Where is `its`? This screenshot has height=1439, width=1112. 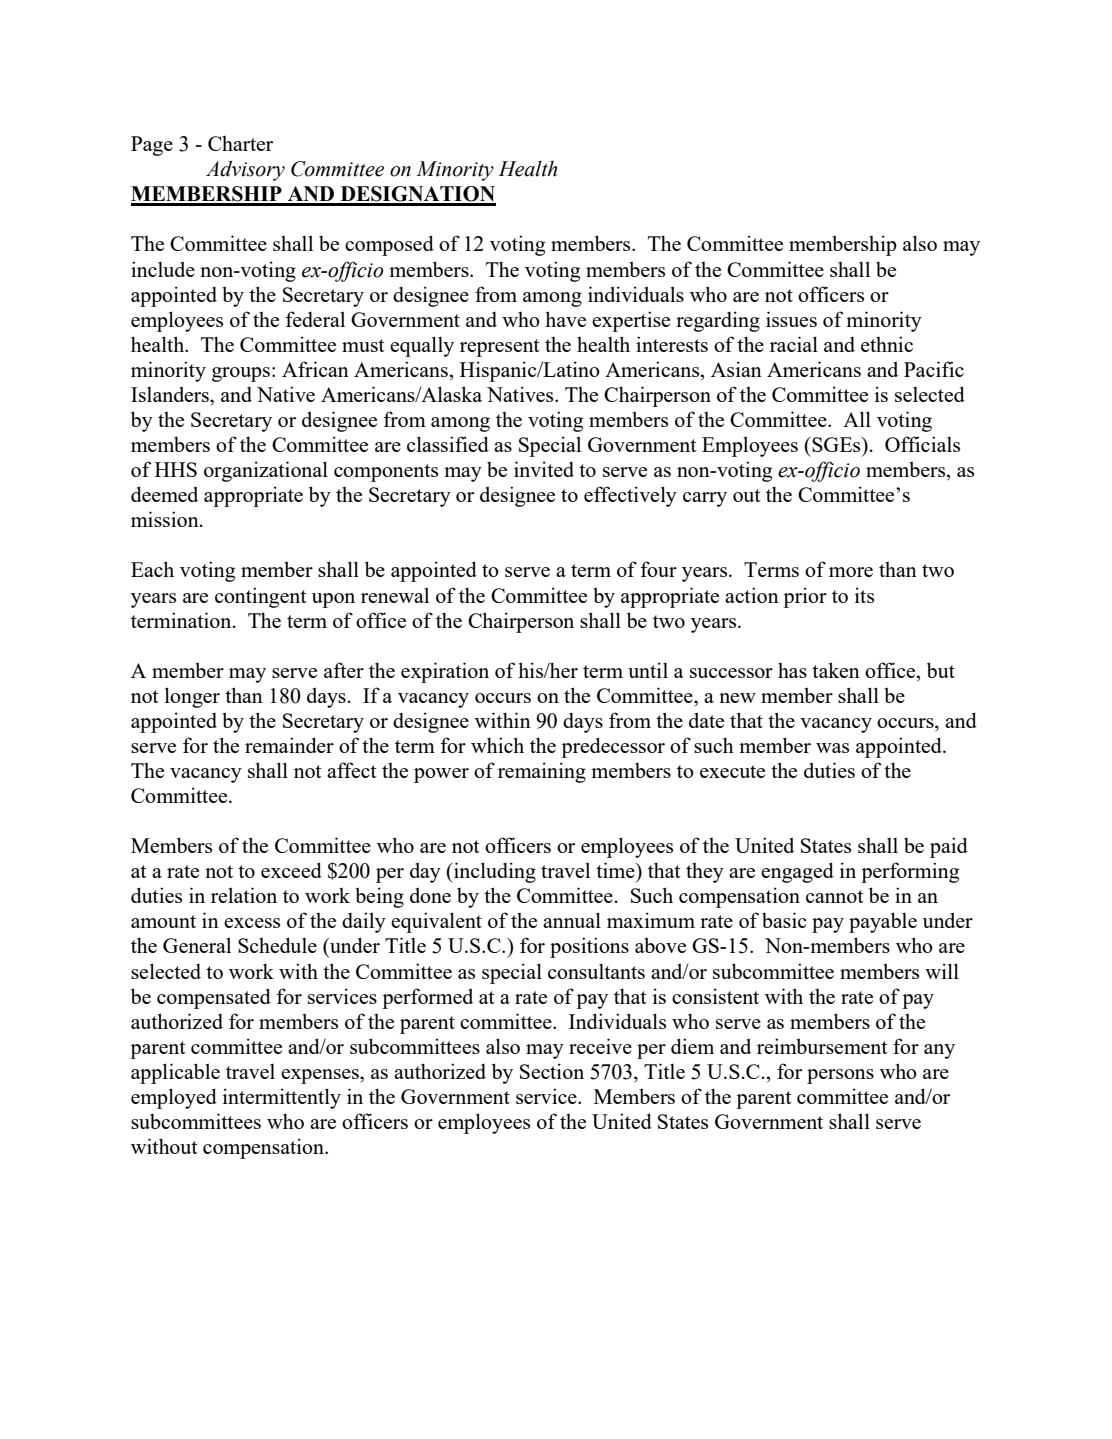 its is located at coordinates (864, 595).
